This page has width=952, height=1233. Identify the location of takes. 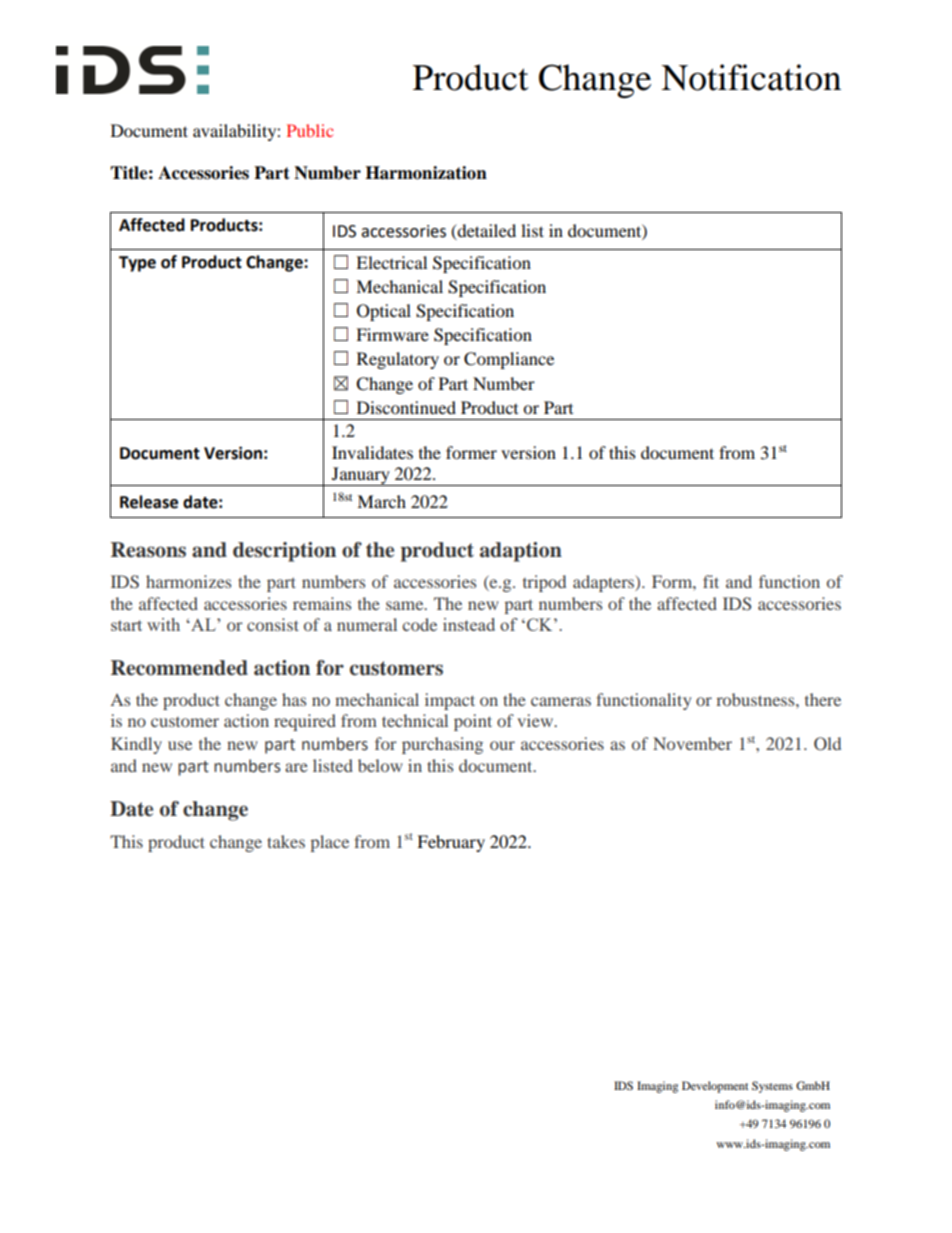
(286, 841).
